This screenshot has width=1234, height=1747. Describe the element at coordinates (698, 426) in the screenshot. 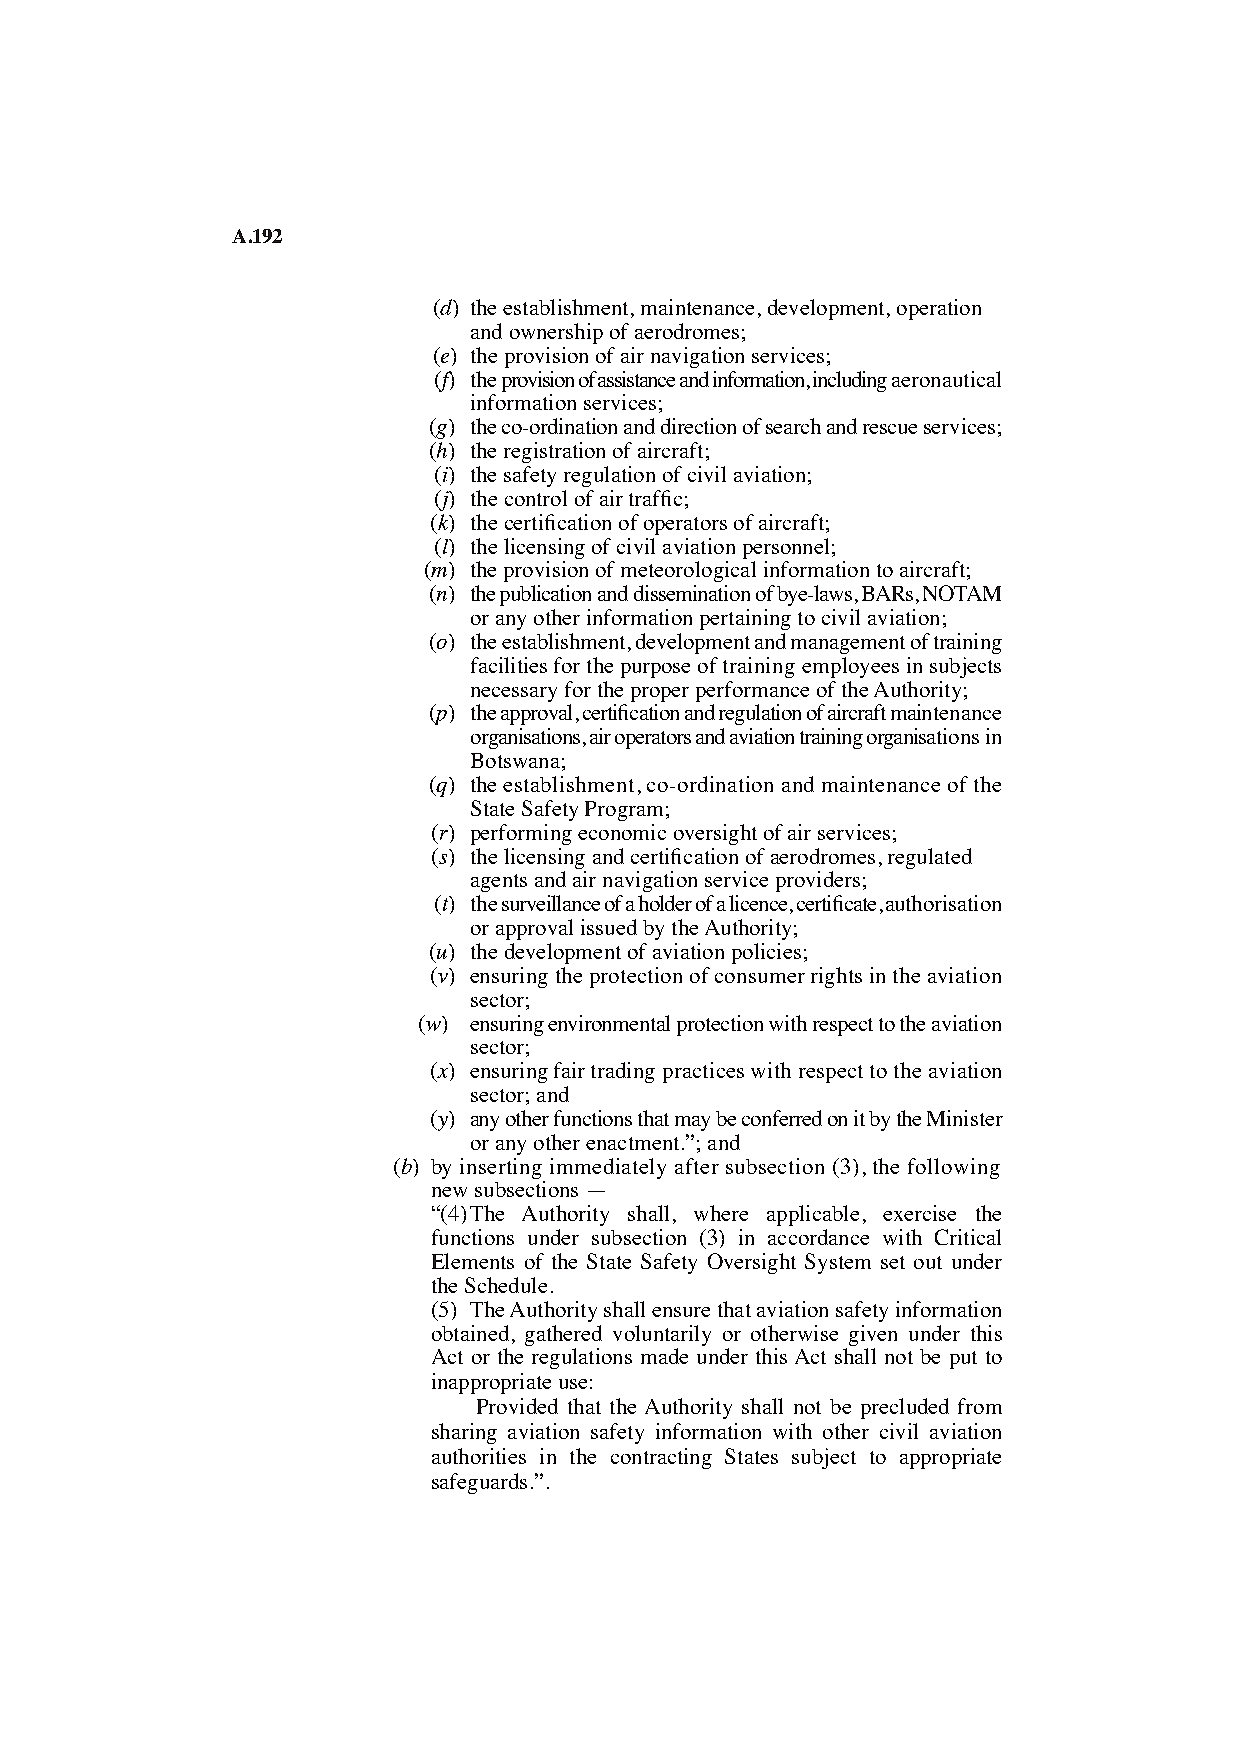

I see `direction` at that location.
